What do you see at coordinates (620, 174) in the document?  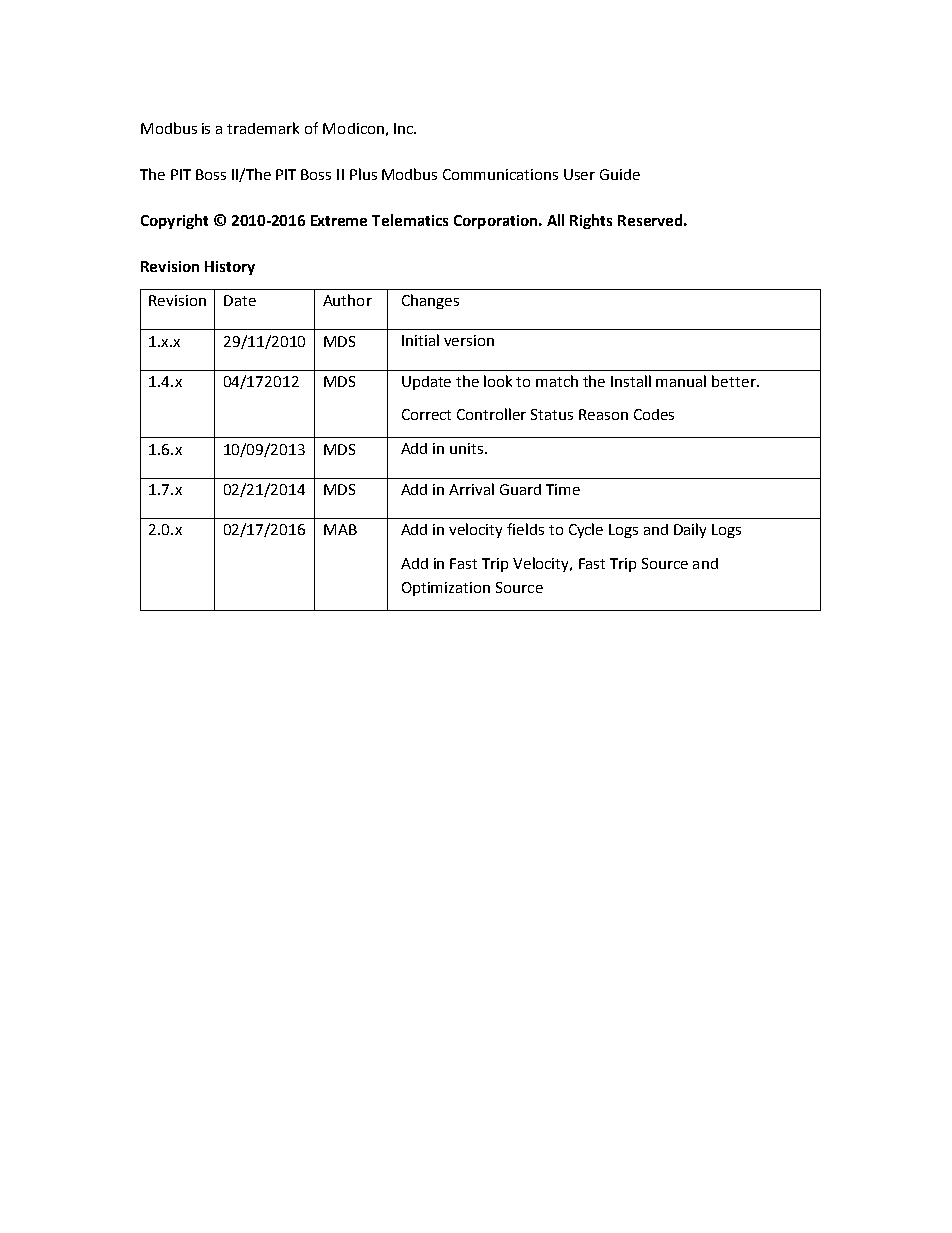 I see `Guide` at bounding box center [620, 174].
